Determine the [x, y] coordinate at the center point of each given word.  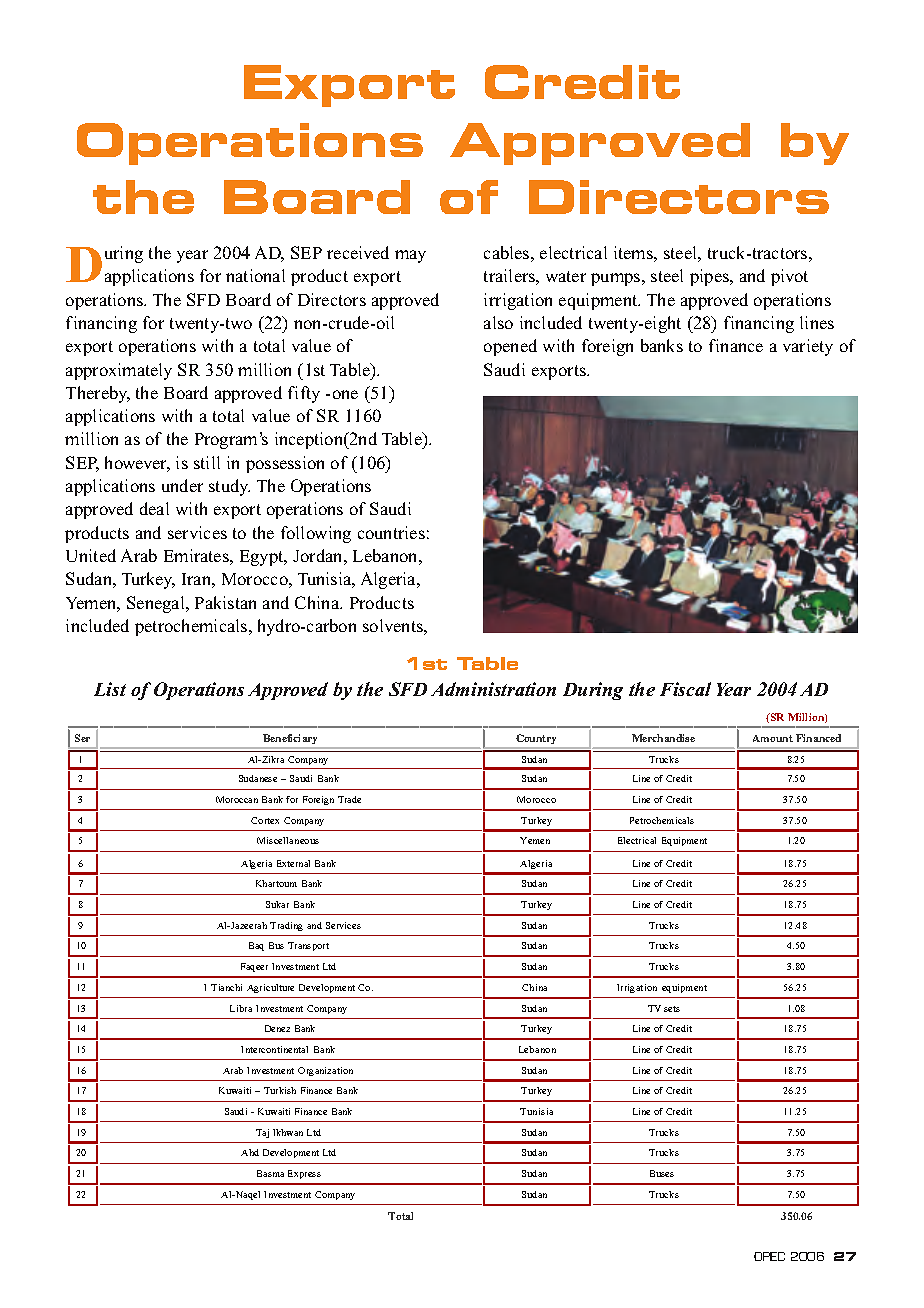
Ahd [250, 1152]
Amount [773, 738]
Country [536, 739]
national [255, 275]
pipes [710, 277]
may [410, 256]
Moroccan [237, 799]
